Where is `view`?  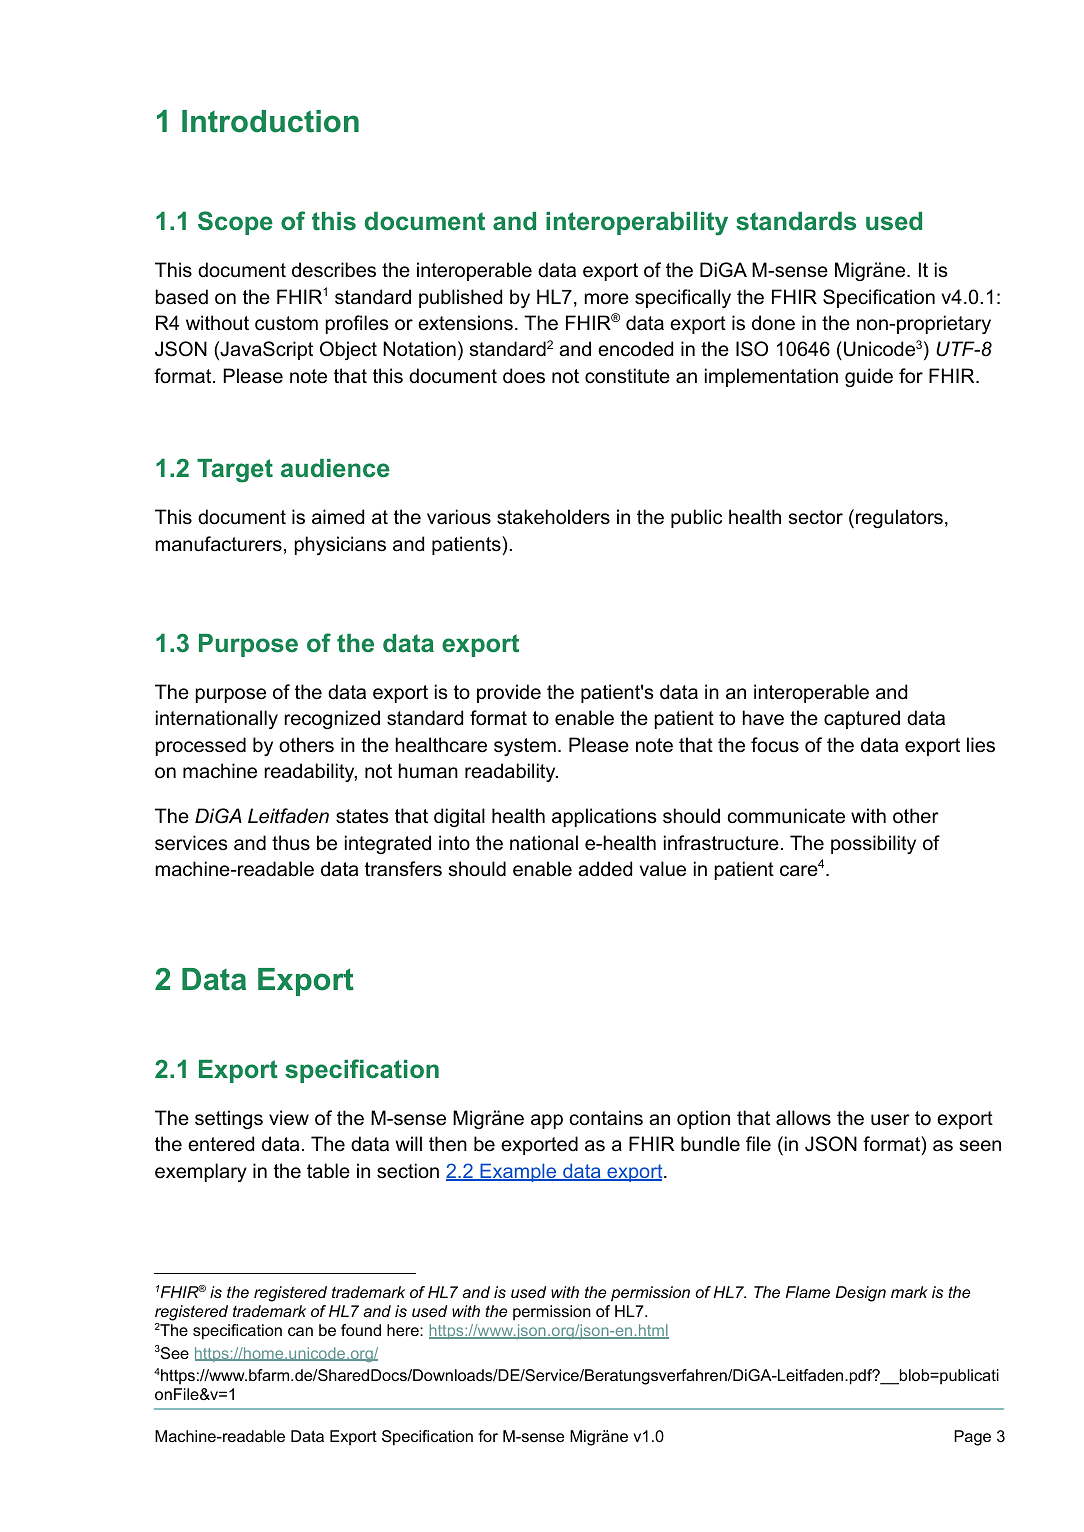 view is located at coordinates (289, 1117).
